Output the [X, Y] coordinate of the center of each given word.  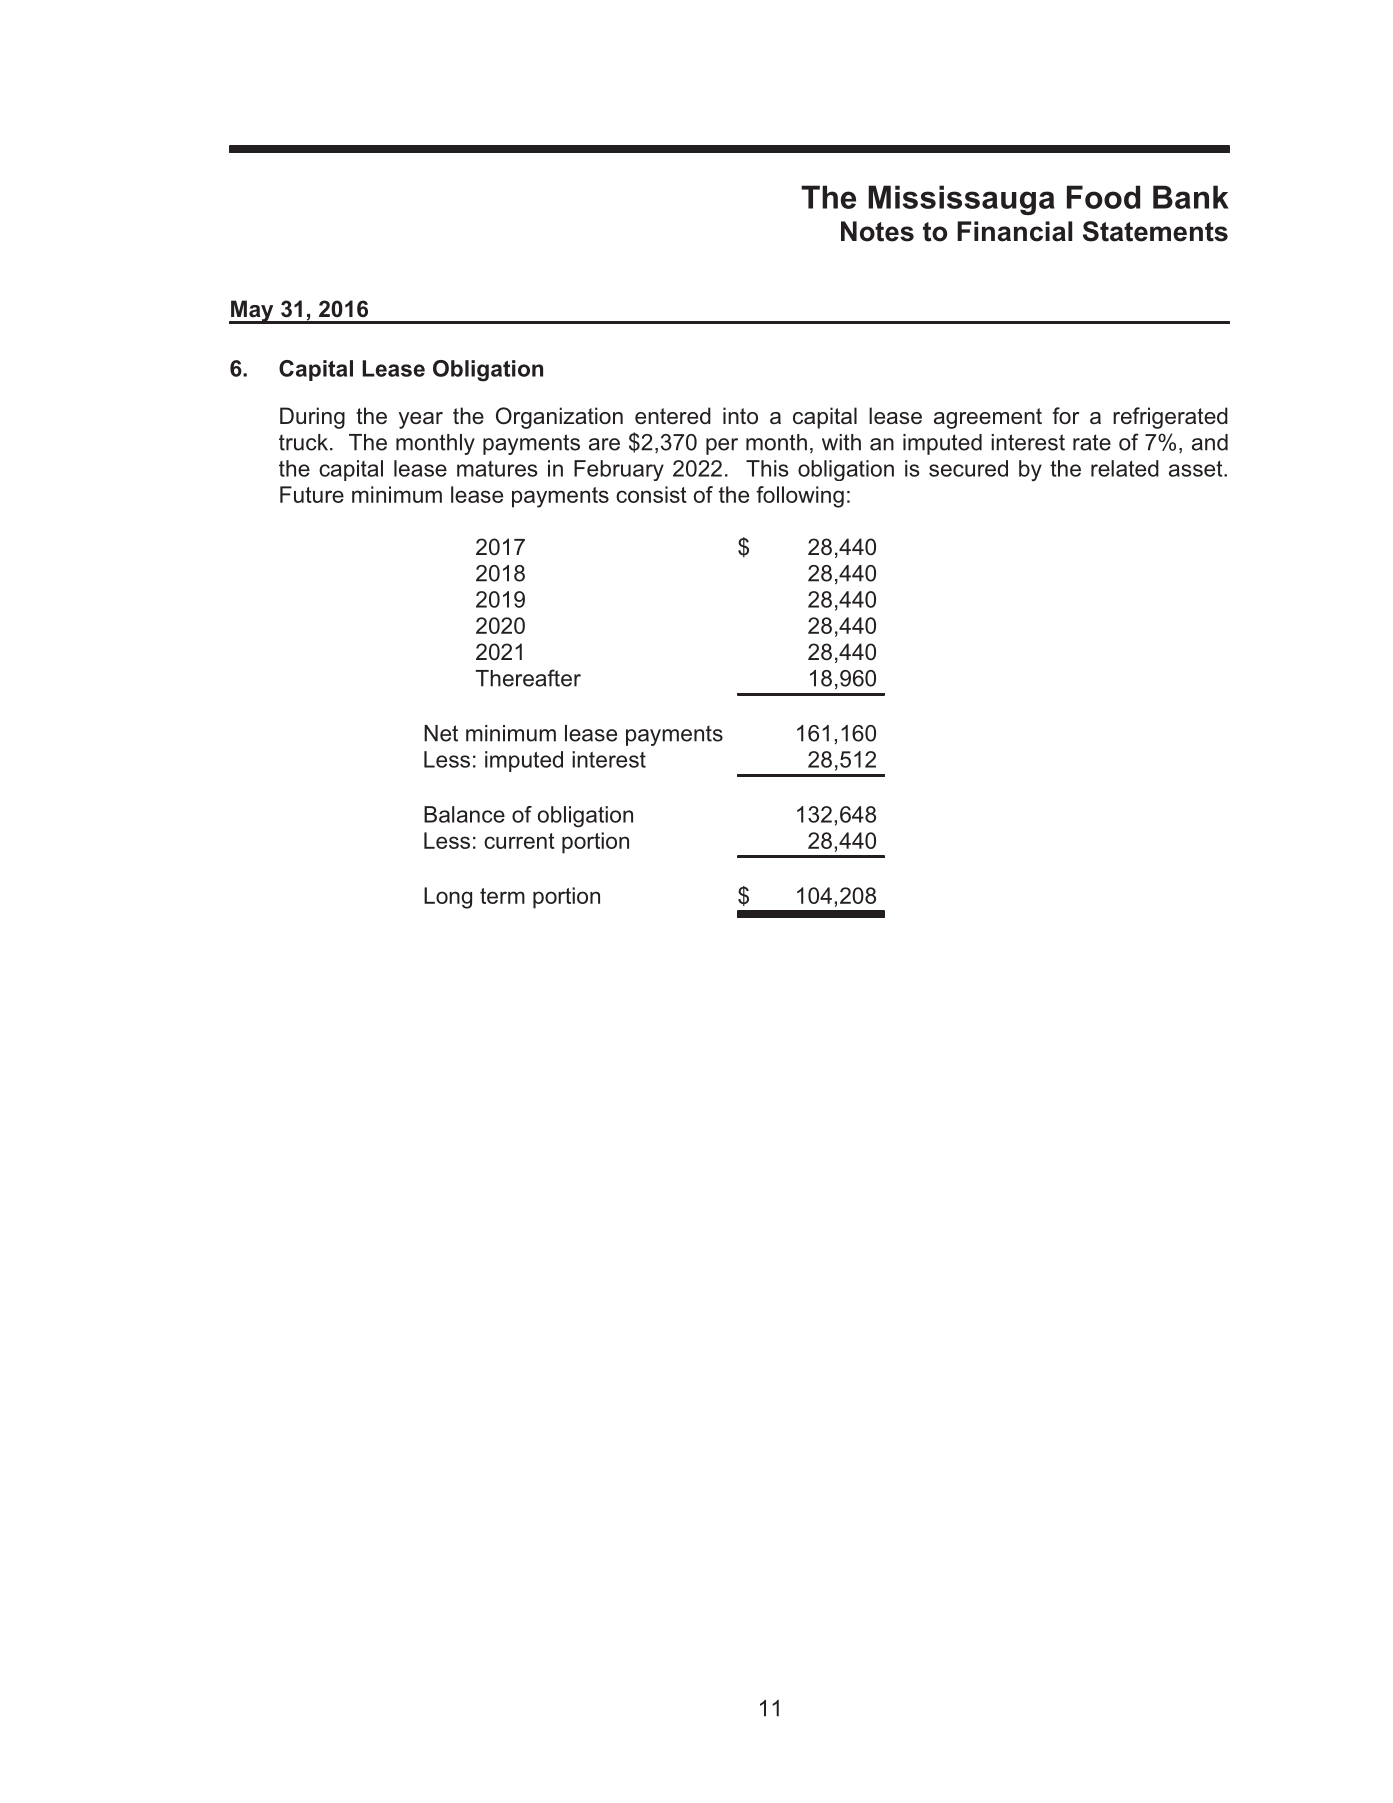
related [1125, 468]
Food [1103, 197]
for [1065, 415]
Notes [877, 231]
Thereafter [528, 678]
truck [303, 442]
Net [441, 733]
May [252, 312]
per [722, 446]
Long [448, 898]
